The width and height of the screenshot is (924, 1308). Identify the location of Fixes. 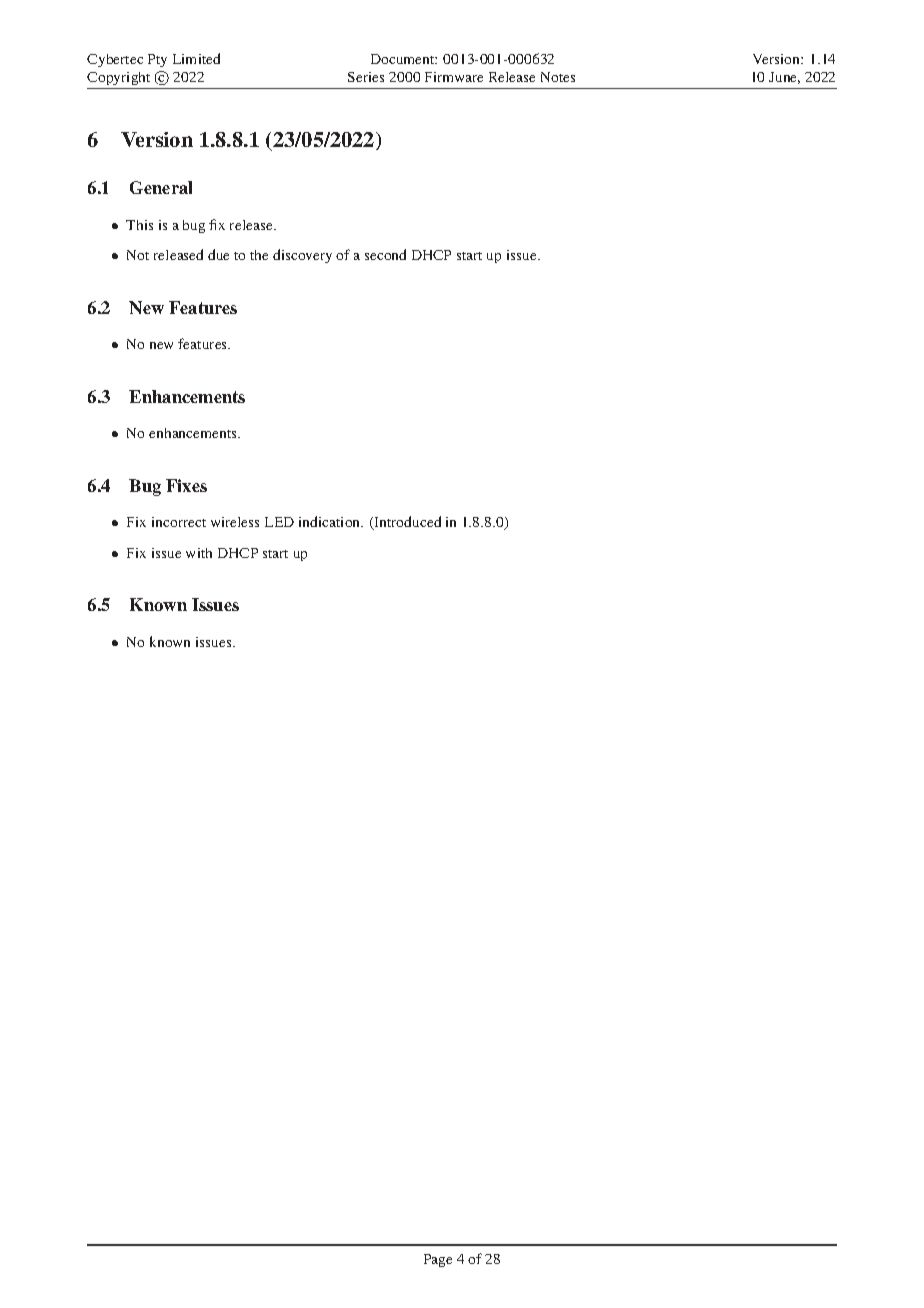
(186, 485).
